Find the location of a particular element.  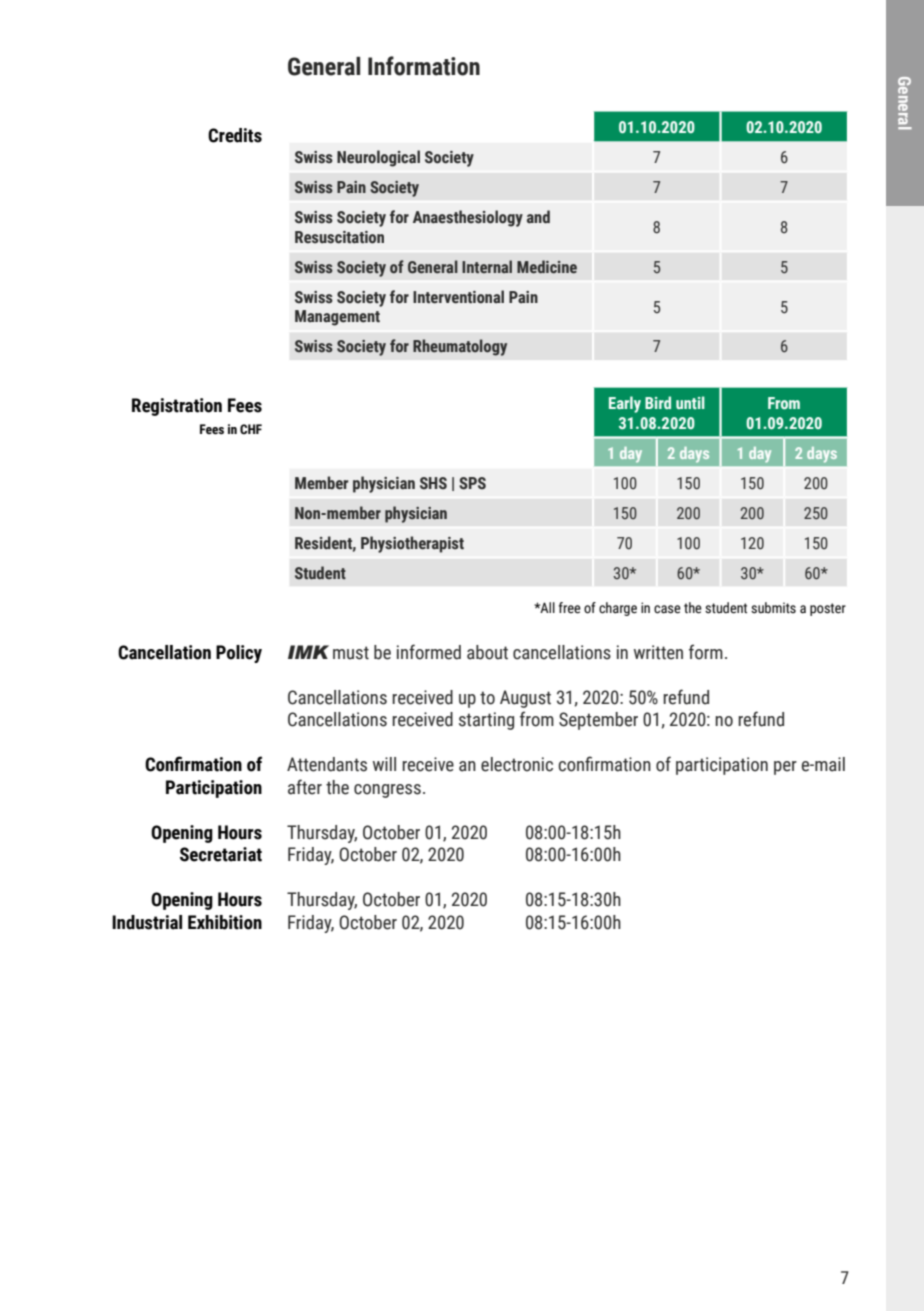

submits is located at coordinates (773, 608).
